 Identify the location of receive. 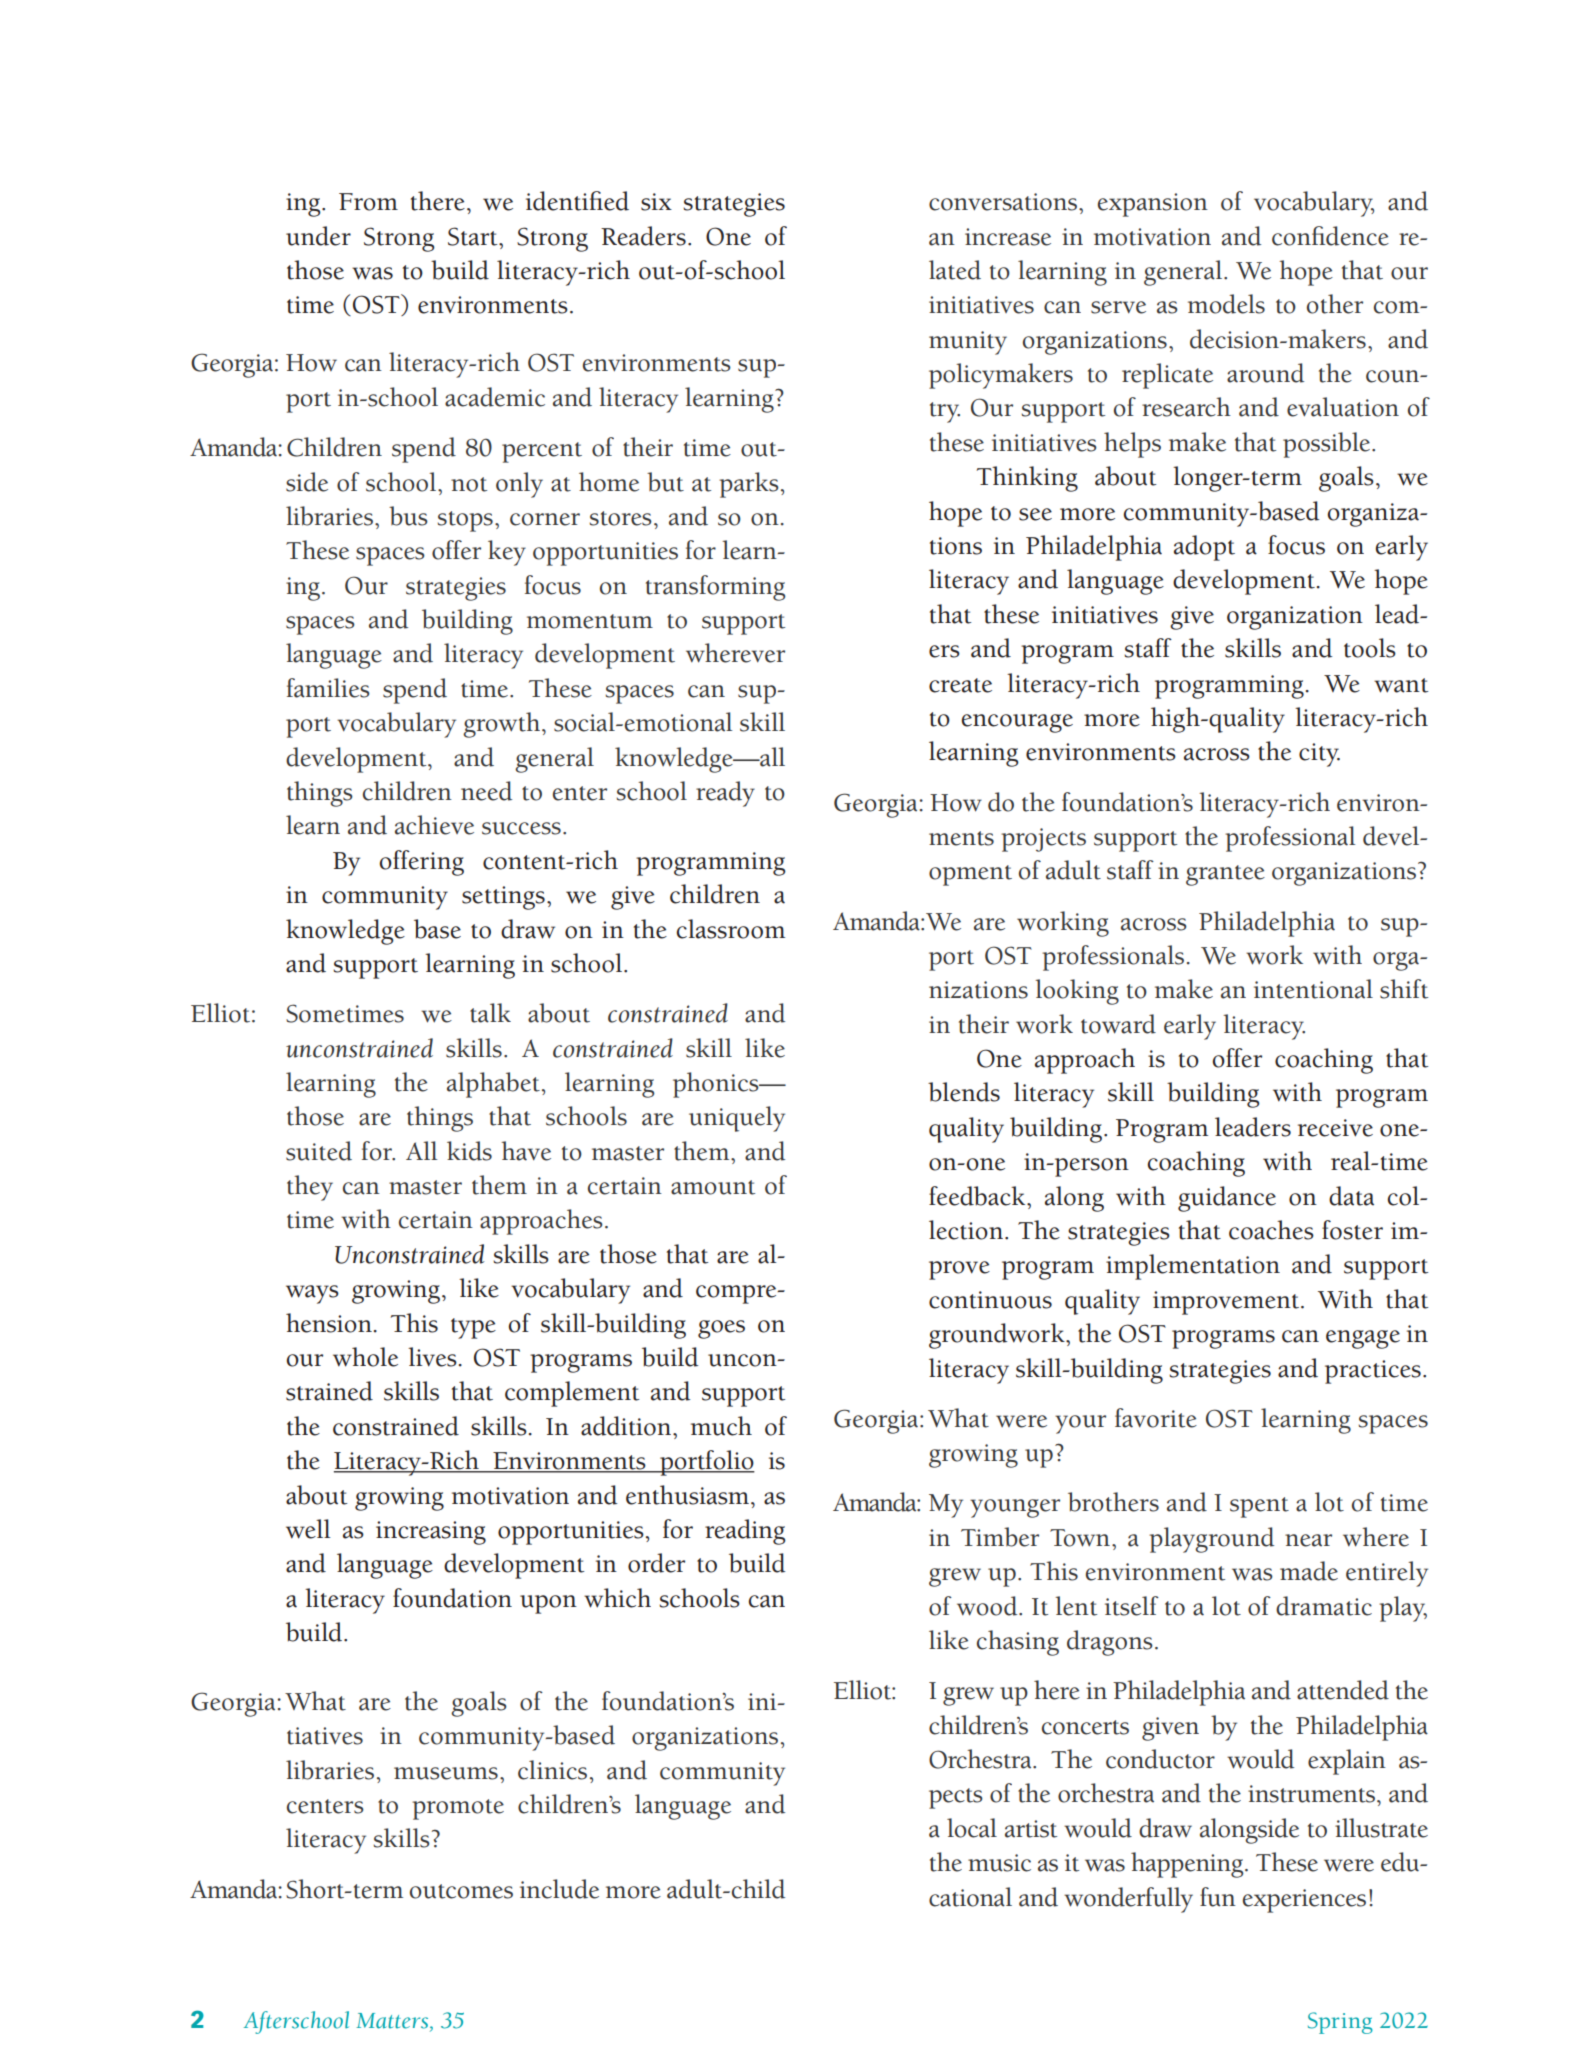
(1335, 1128).
